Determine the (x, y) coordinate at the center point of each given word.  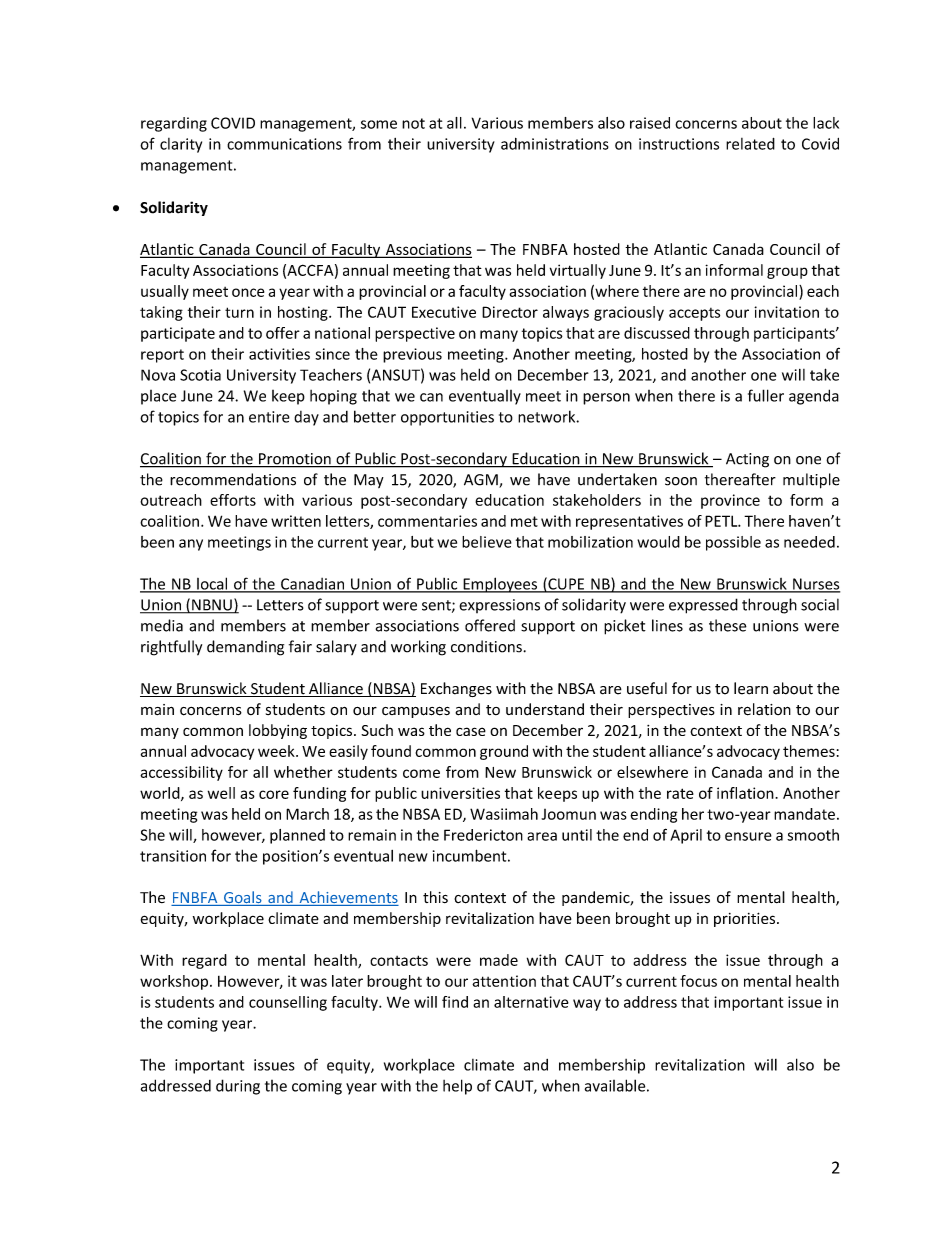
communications (284, 144)
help (457, 1087)
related (750, 144)
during (238, 1087)
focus (698, 981)
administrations (555, 144)
